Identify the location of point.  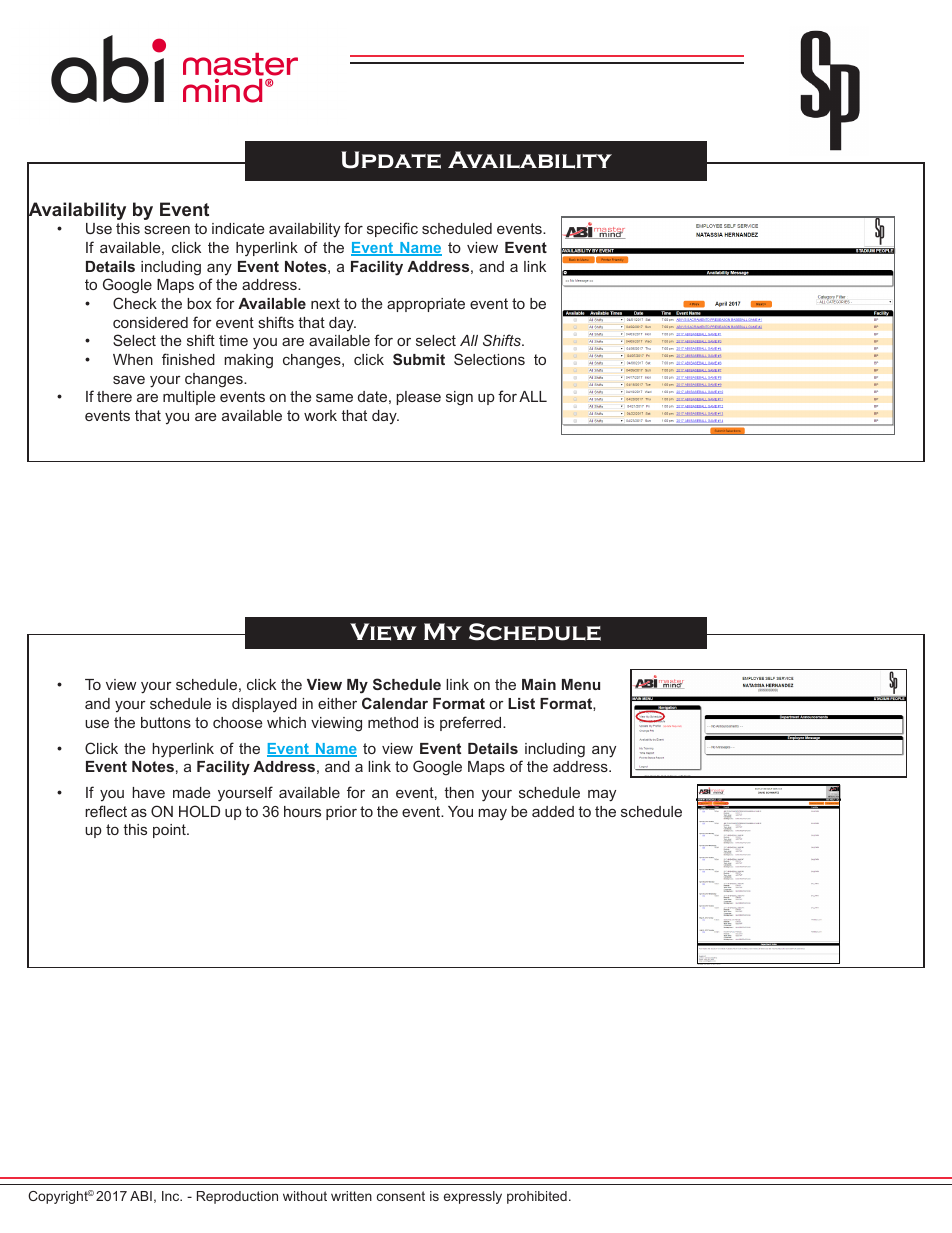
(170, 831).
